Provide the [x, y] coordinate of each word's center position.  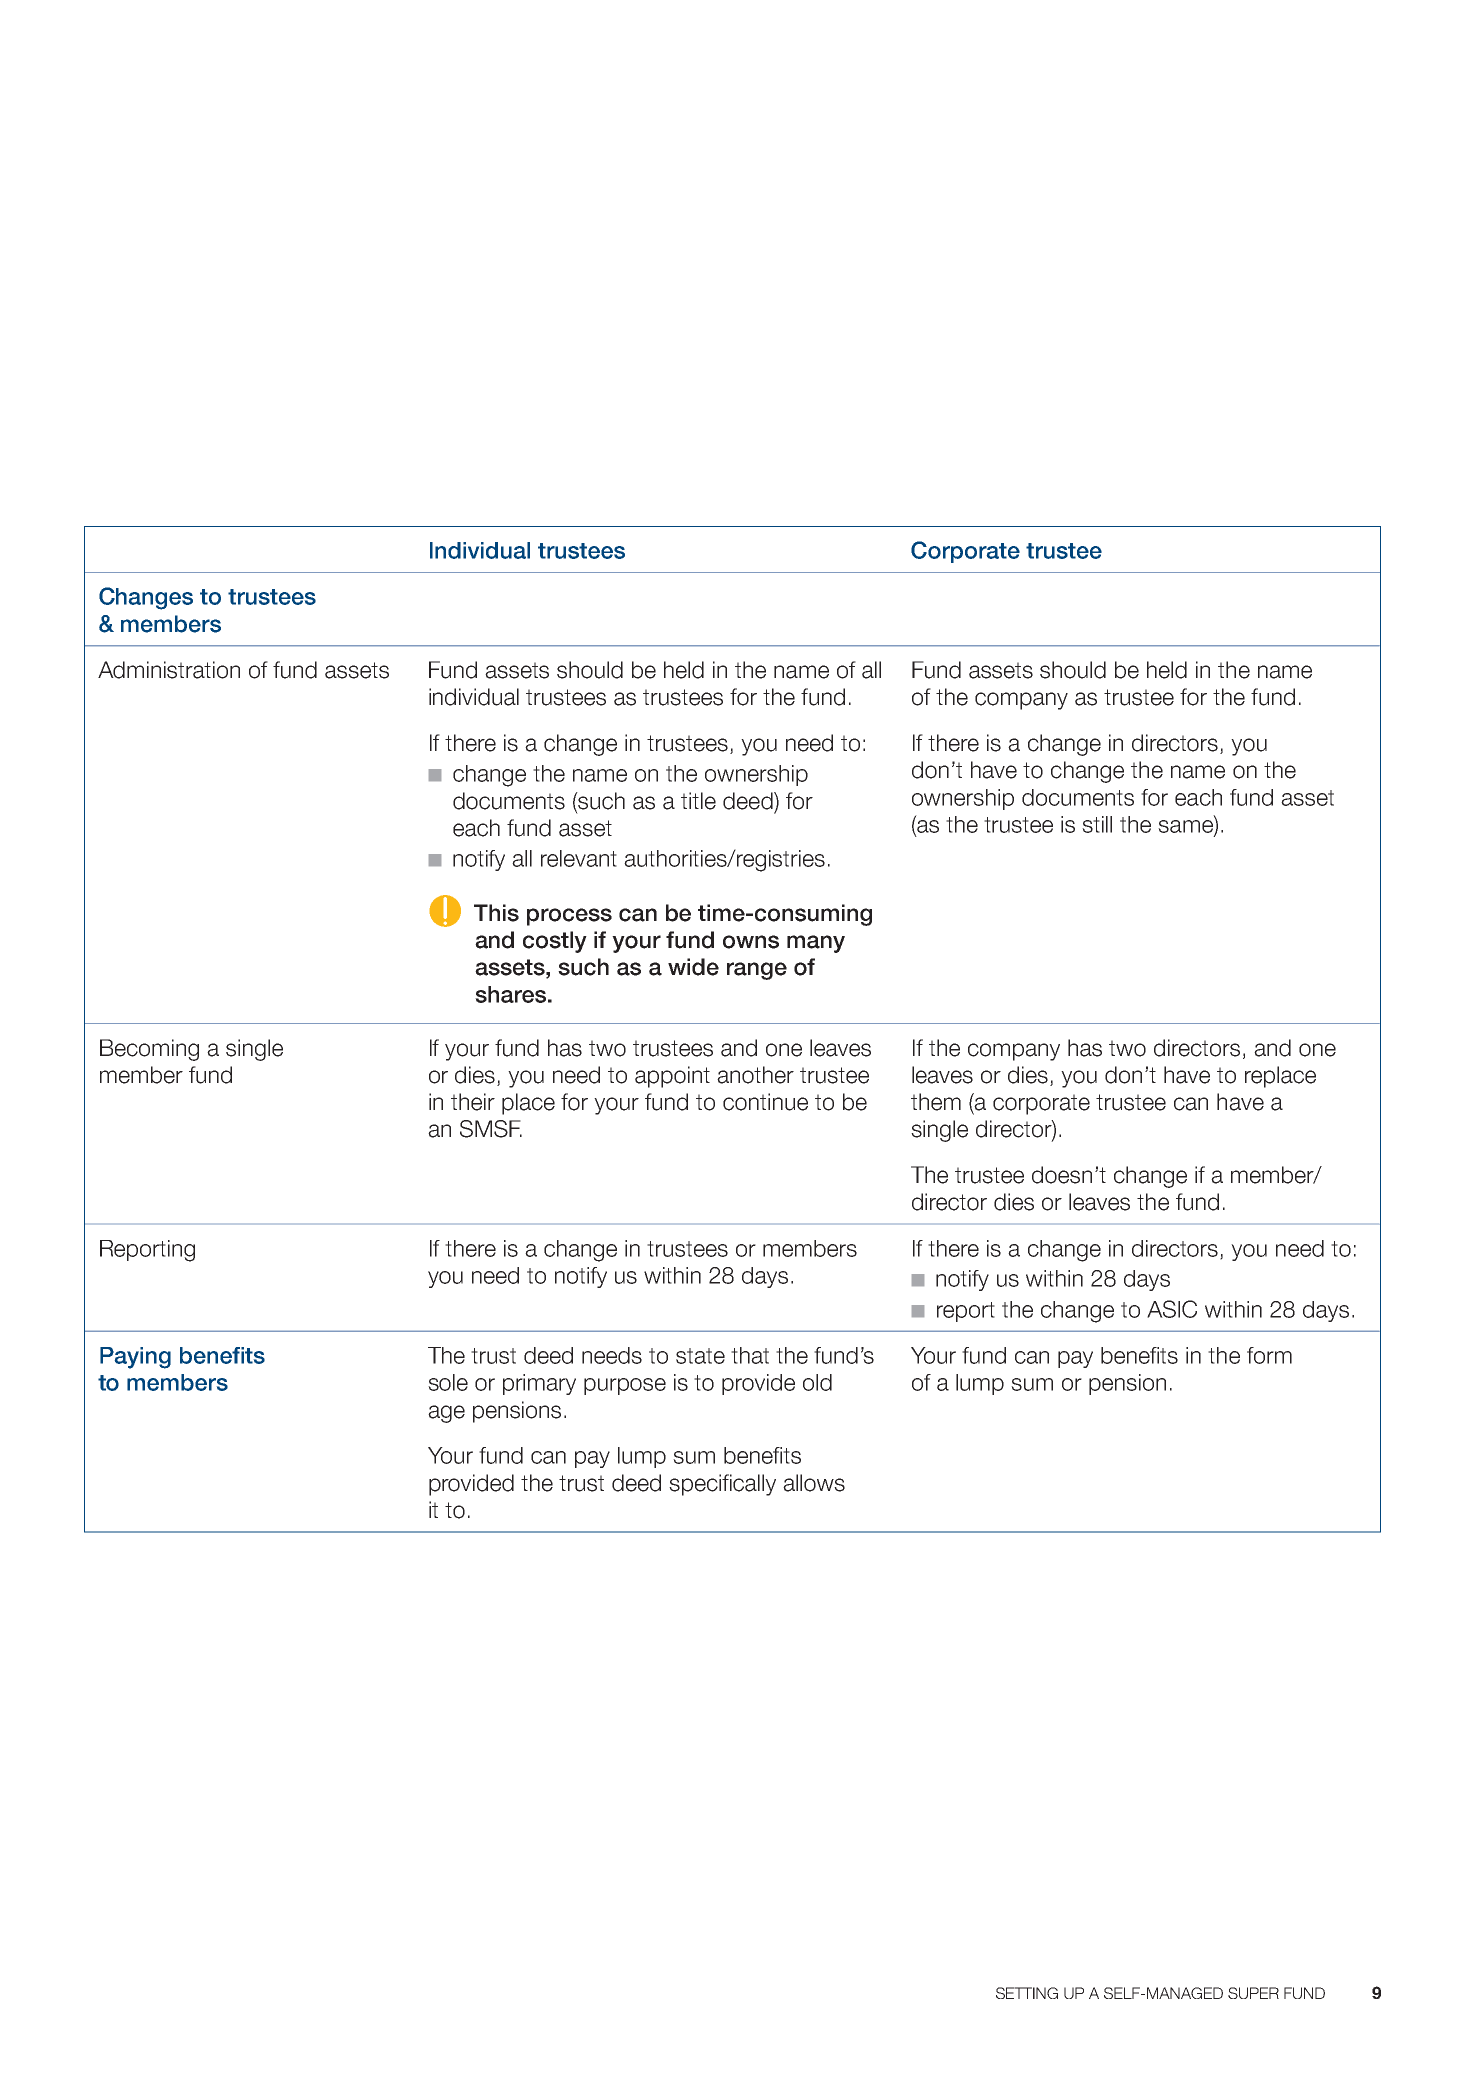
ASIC [1172, 1309]
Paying [135, 1358]
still [1097, 824]
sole [448, 1382]
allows [814, 1483]
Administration [169, 670]
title [698, 801]
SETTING [1027, 1993]
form [1269, 1355]
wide [693, 967]
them [936, 1102]
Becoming [149, 1050]
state [700, 1356]
